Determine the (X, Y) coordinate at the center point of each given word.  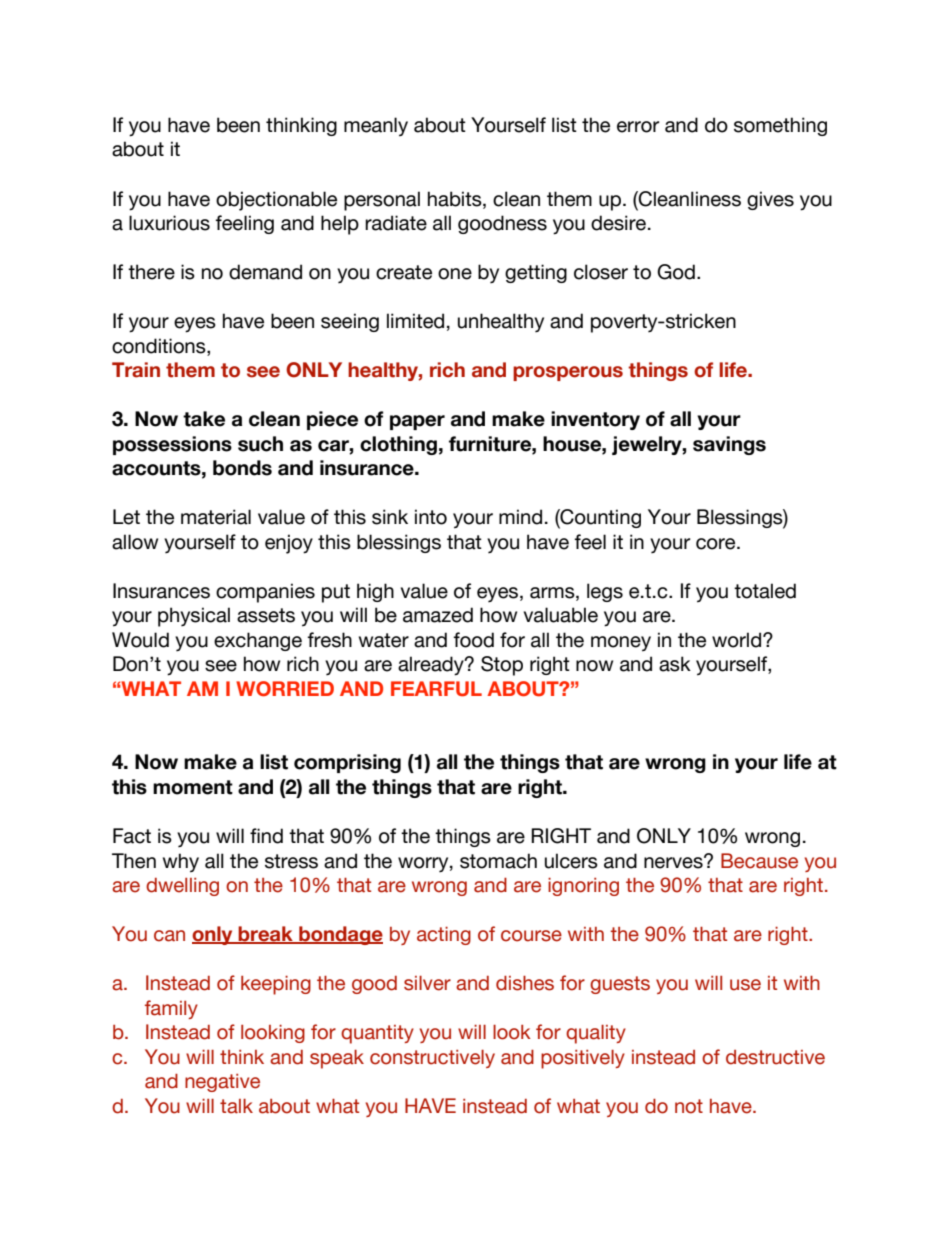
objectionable (276, 201)
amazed (438, 615)
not (689, 1106)
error (638, 127)
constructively (432, 1058)
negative (222, 1083)
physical (194, 617)
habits (456, 199)
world (738, 640)
